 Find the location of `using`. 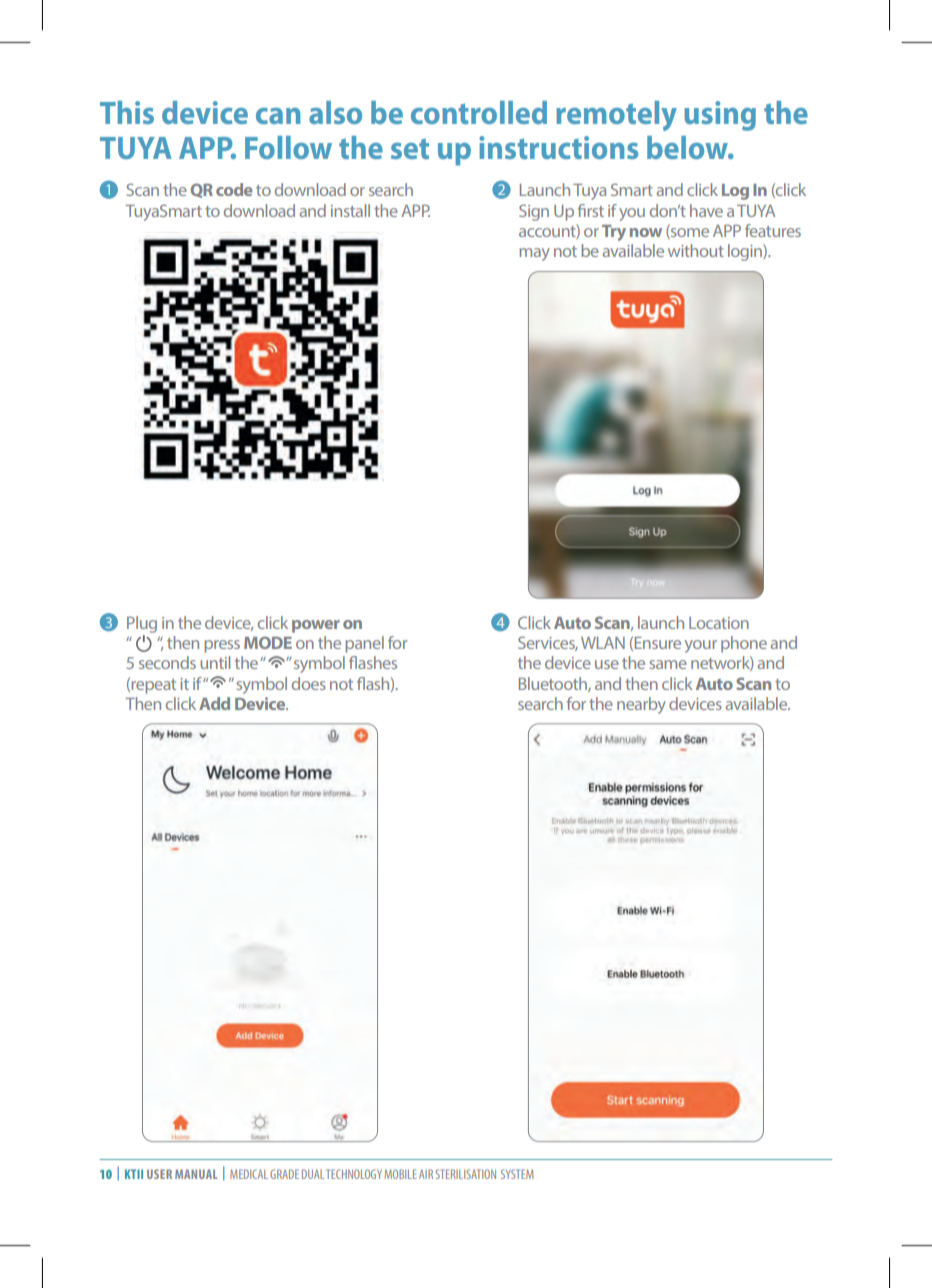

using is located at coordinates (720, 116).
